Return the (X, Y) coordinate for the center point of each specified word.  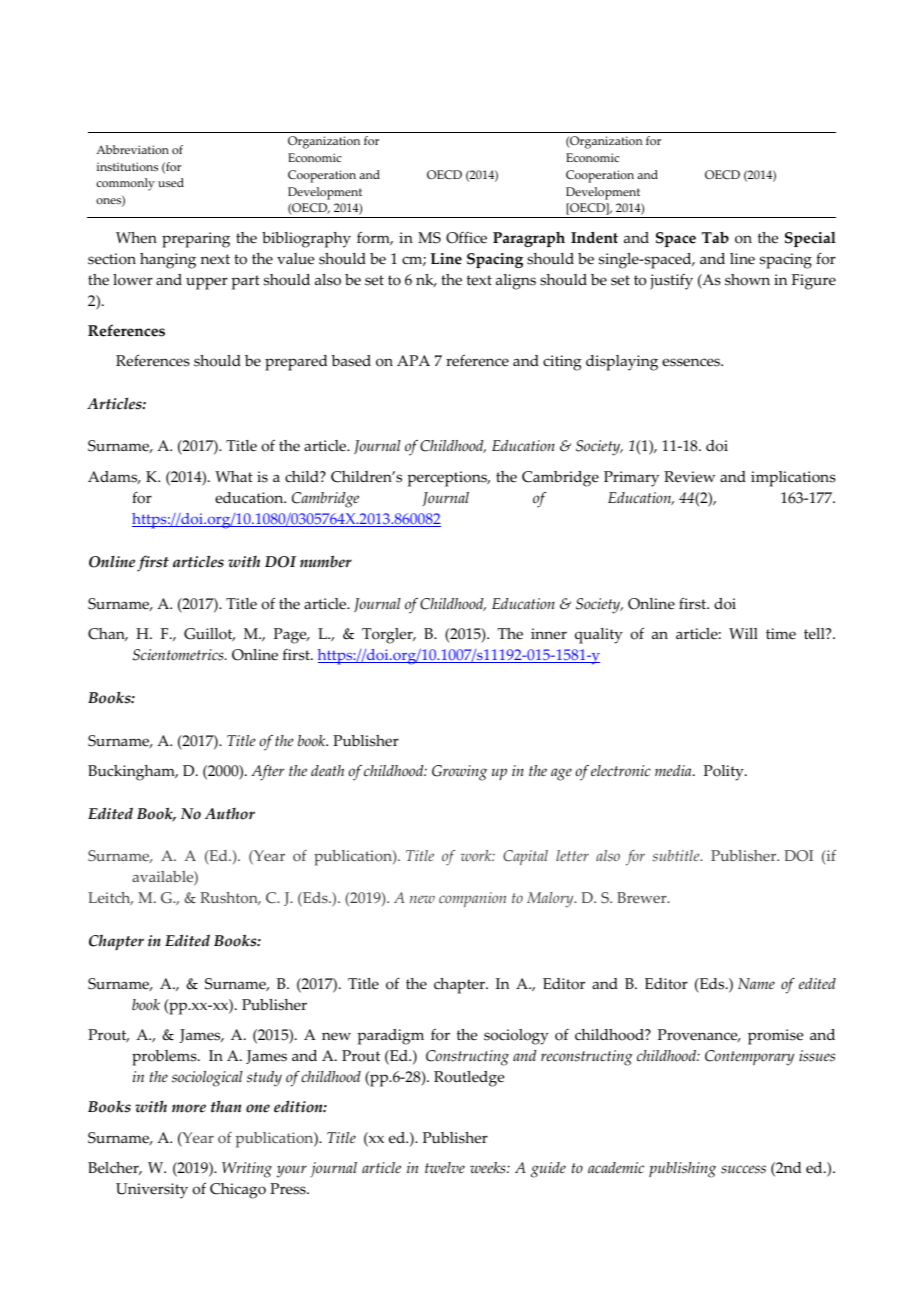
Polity (725, 773)
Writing (247, 1170)
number (326, 561)
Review (689, 477)
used (171, 182)
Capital (525, 857)
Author (230, 814)
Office (466, 238)
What (234, 476)
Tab (715, 238)
